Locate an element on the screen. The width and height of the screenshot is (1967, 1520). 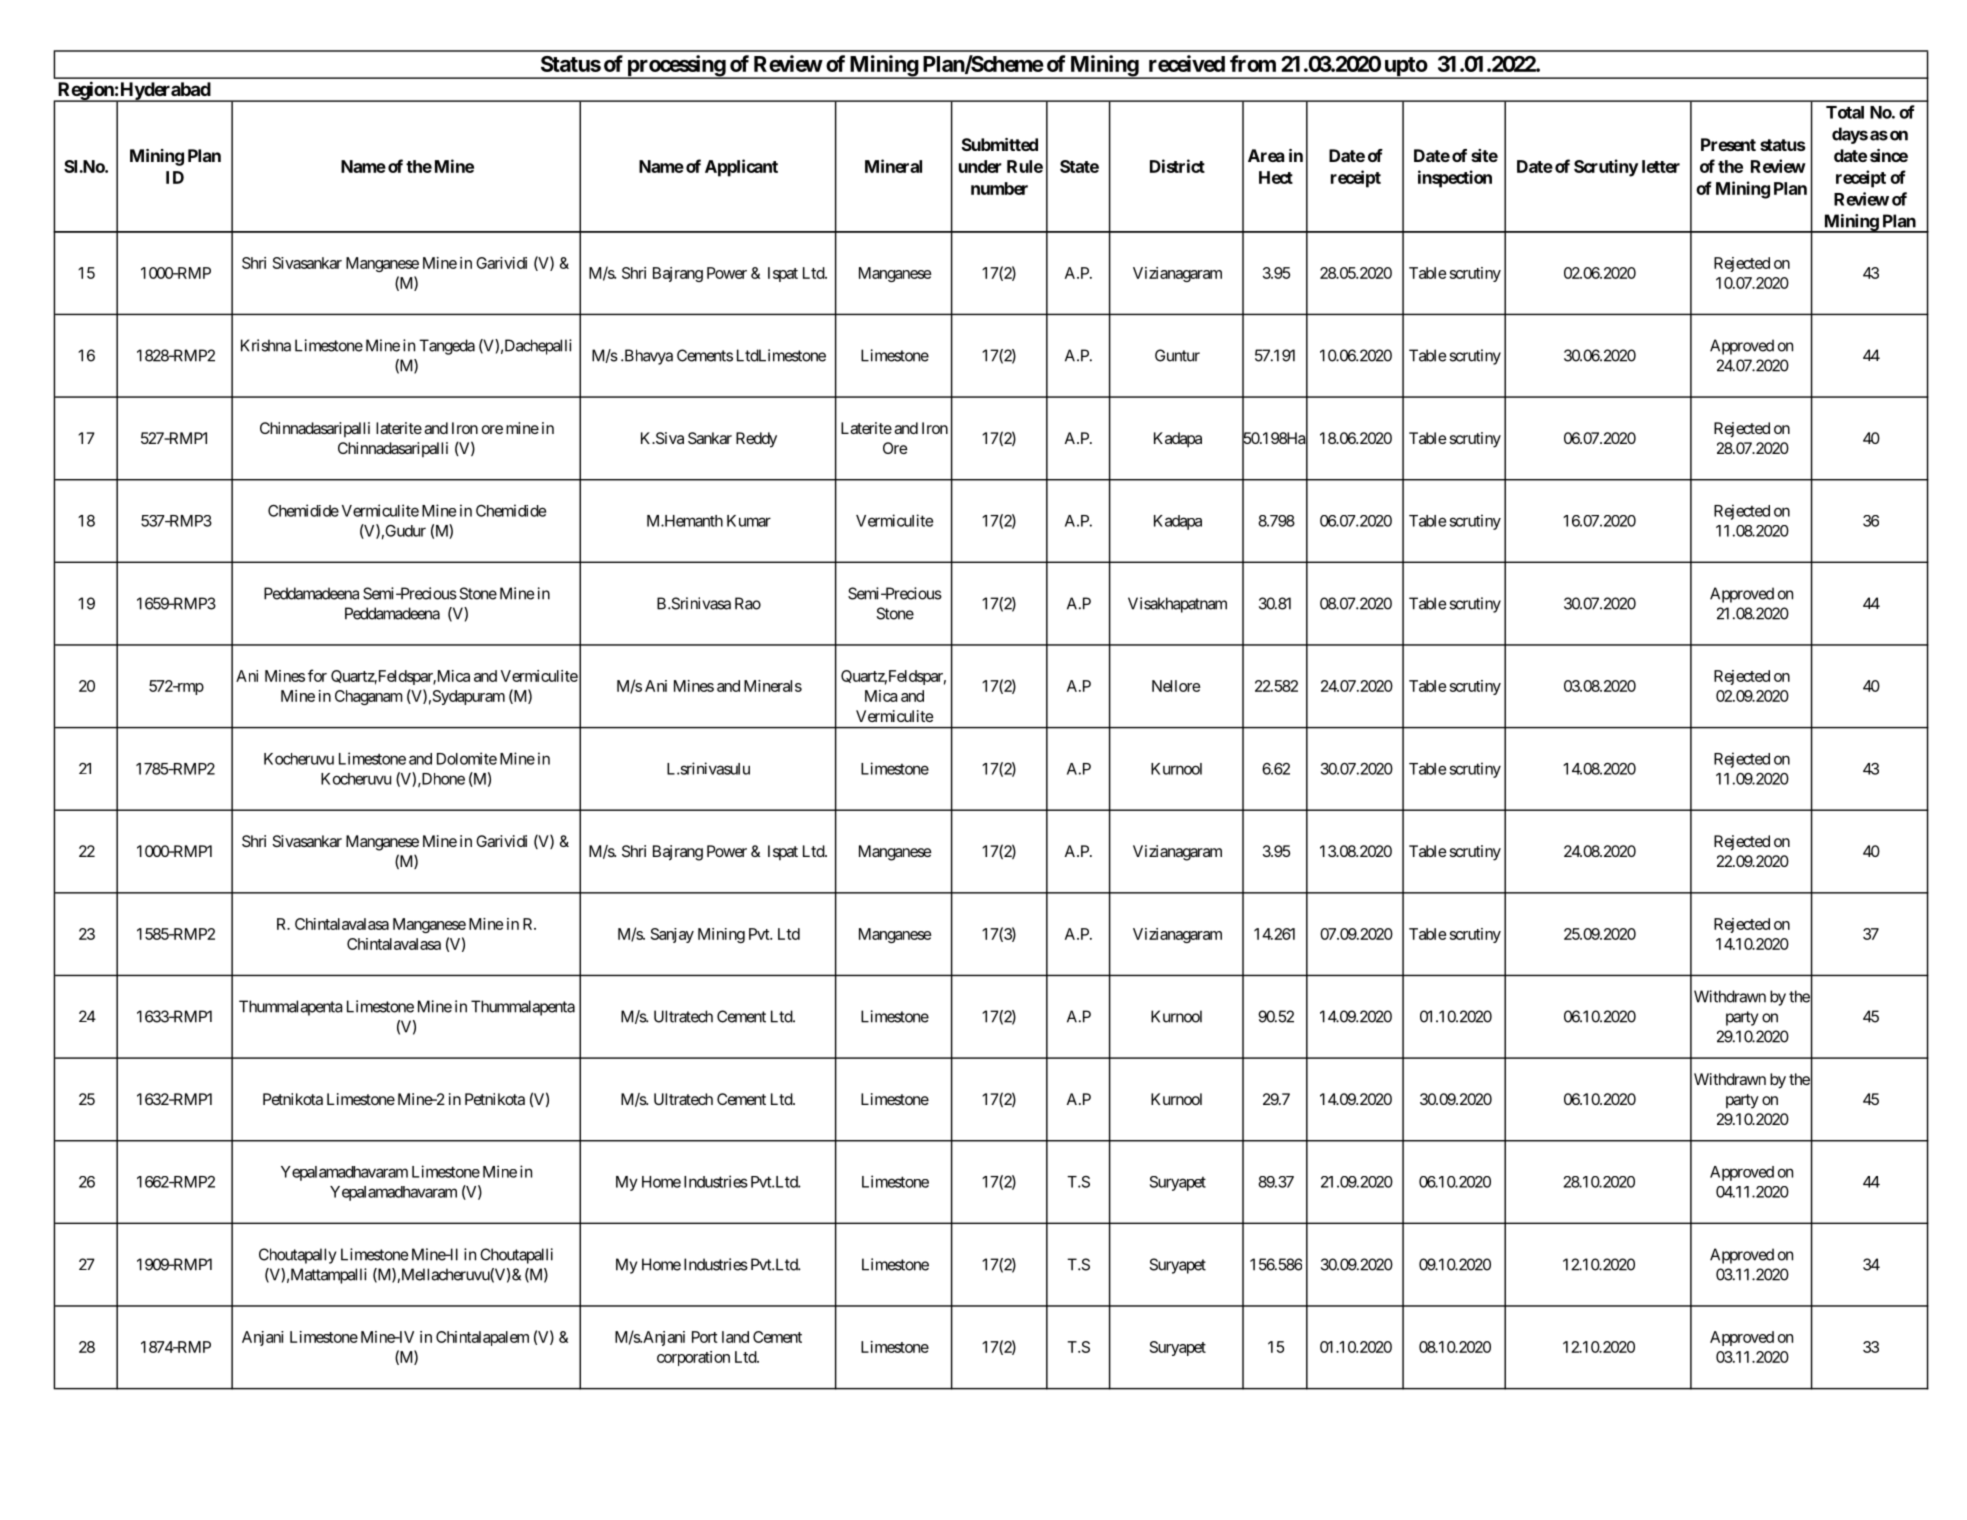
Submitted is located at coordinates (1000, 144).
